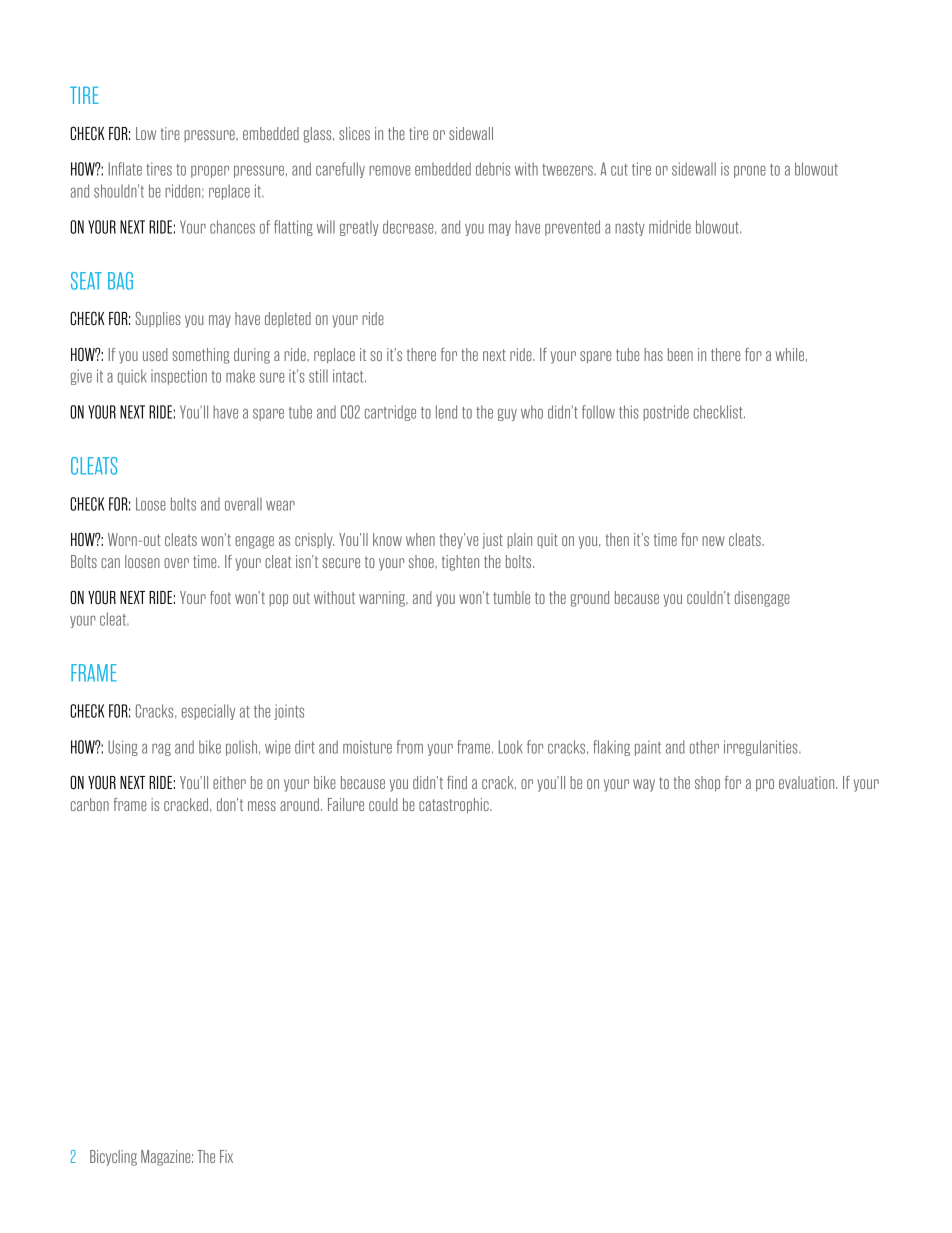  Describe the element at coordinates (210, 171) in the screenshot. I see `proper` at that location.
